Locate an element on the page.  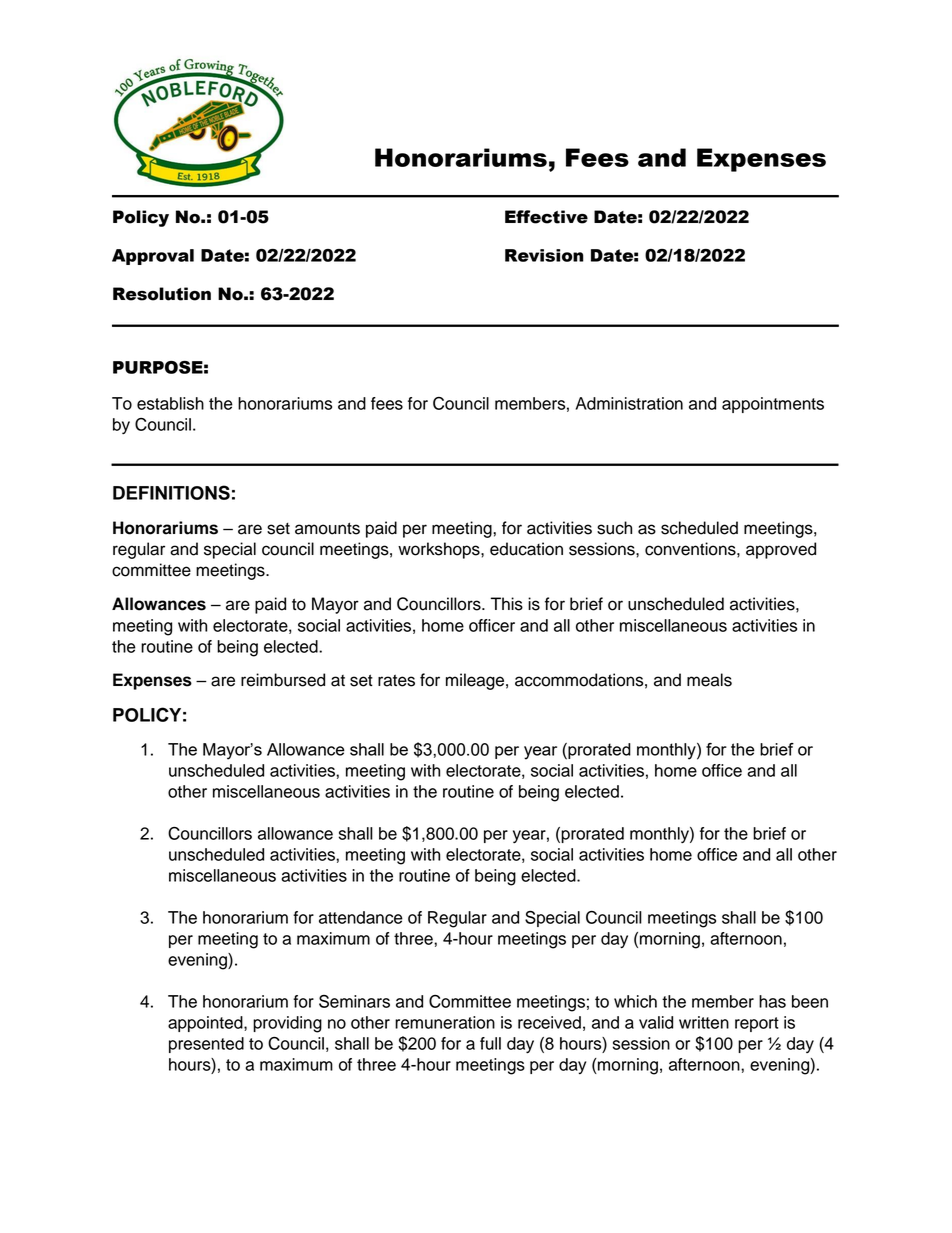
reimbursed is located at coordinates (283, 680).
